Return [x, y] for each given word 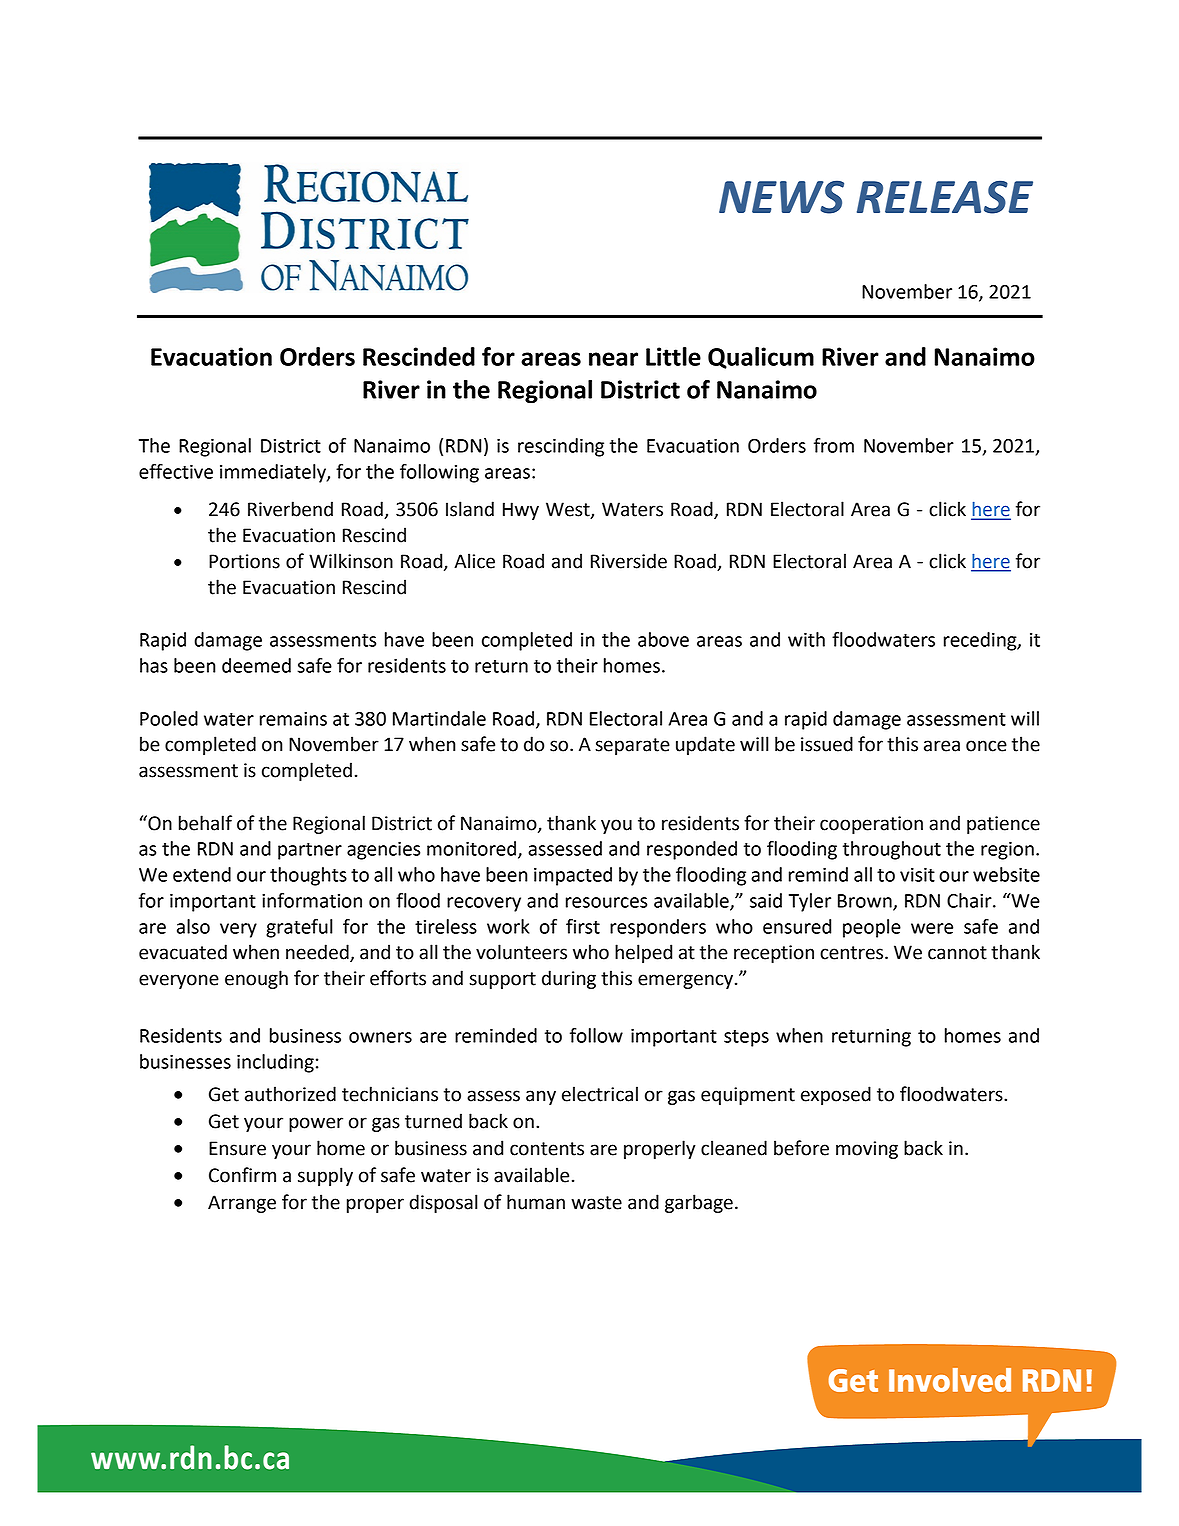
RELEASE [945, 197]
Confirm [242, 1175]
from [834, 445]
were [932, 928]
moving [867, 1150]
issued [827, 744]
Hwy [521, 511]
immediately [274, 473]
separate [632, 746]
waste [596, 1203]
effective [176, 471]
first [583, 926]
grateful [299, 928]
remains [293, 719]
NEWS [781, 197]
